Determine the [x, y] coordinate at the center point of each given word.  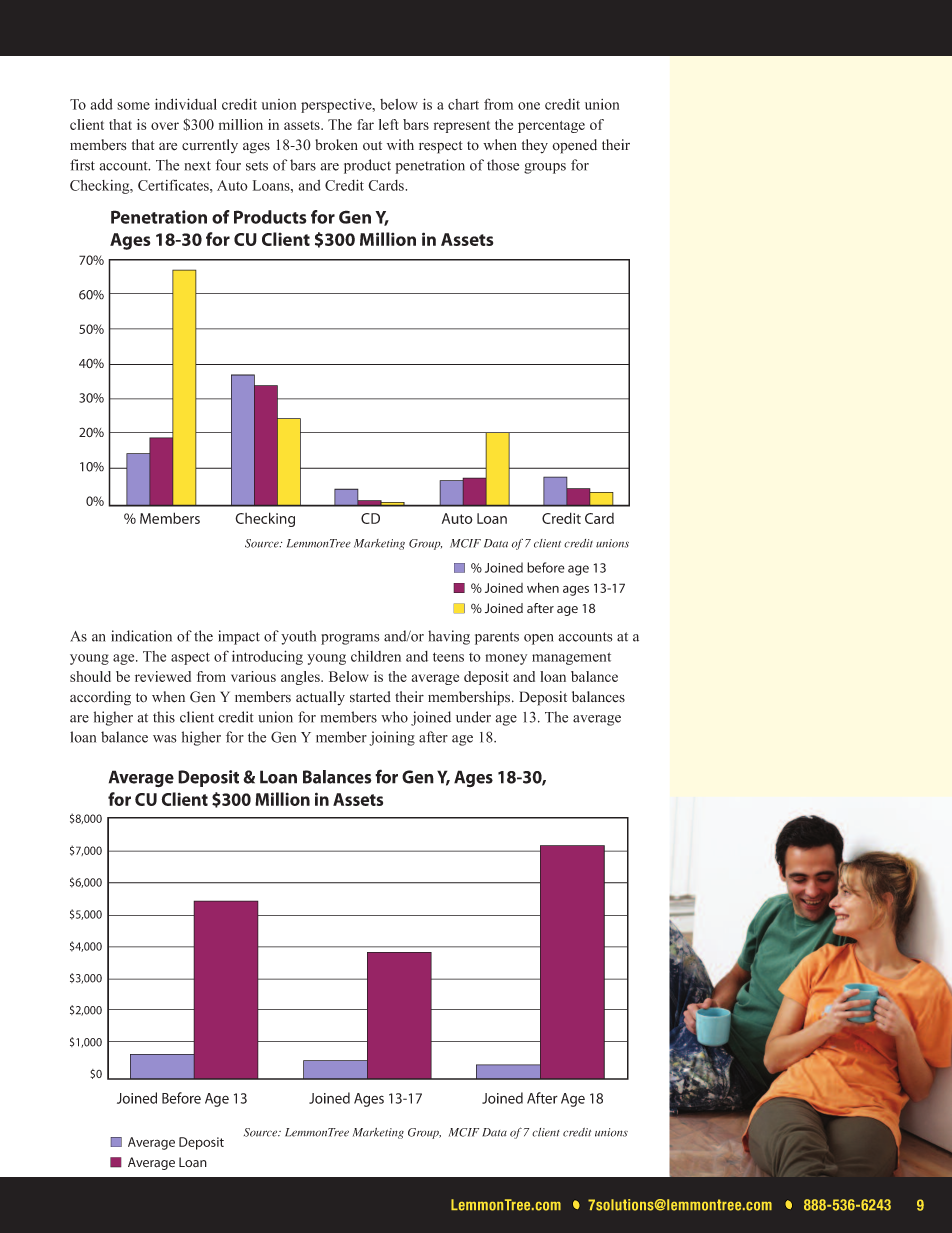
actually [320, 698]
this [164, 717]
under [473, 717]
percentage [551, 127]
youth [298, 637]
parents [497, 638]
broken [336, 145]
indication [141, 636]
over [165, 126]
